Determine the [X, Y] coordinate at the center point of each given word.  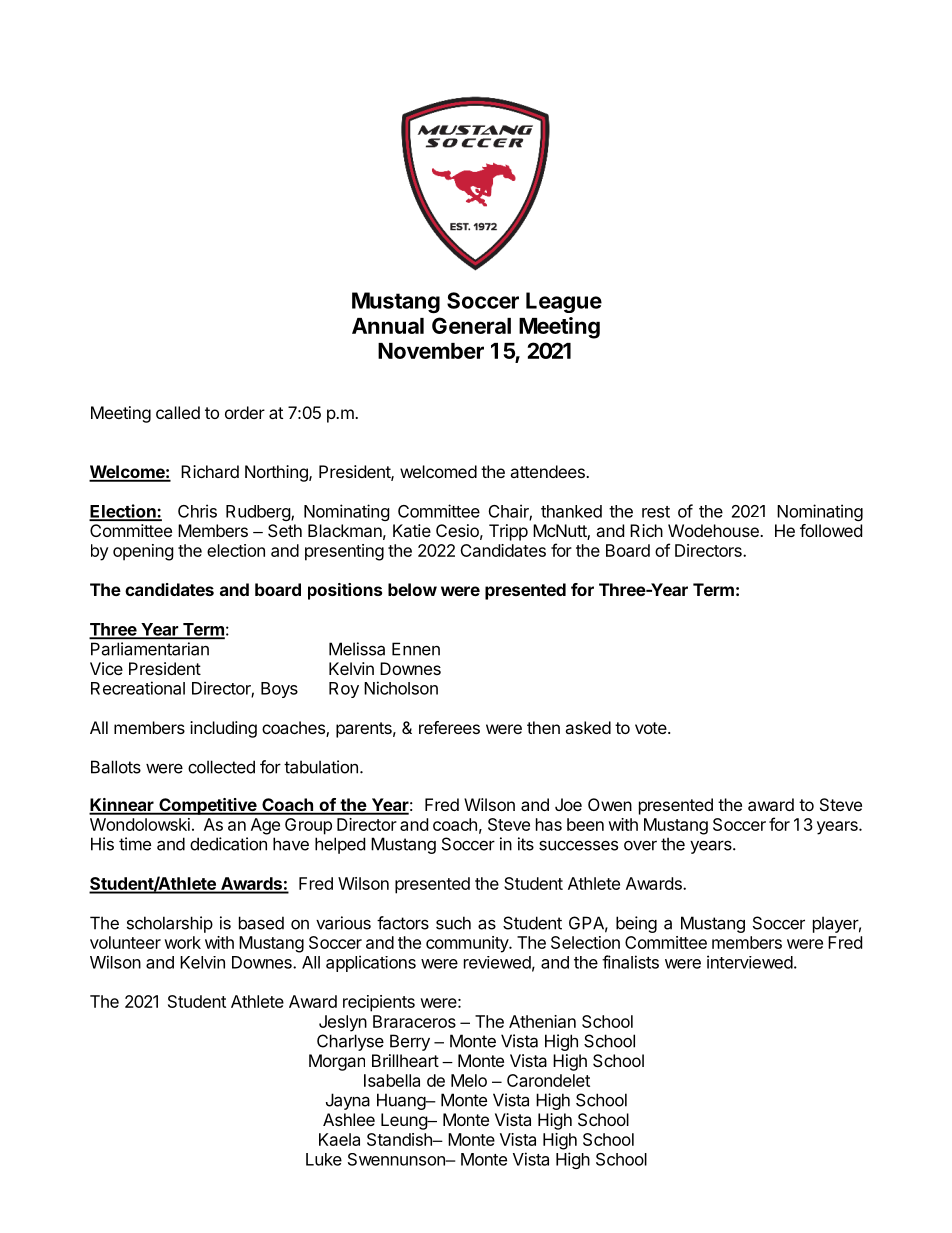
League [564, 302]
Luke [324, 1159]
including [223, 729]
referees [449, 727]
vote [652, 728]
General [471, 325]
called [178, 412]
